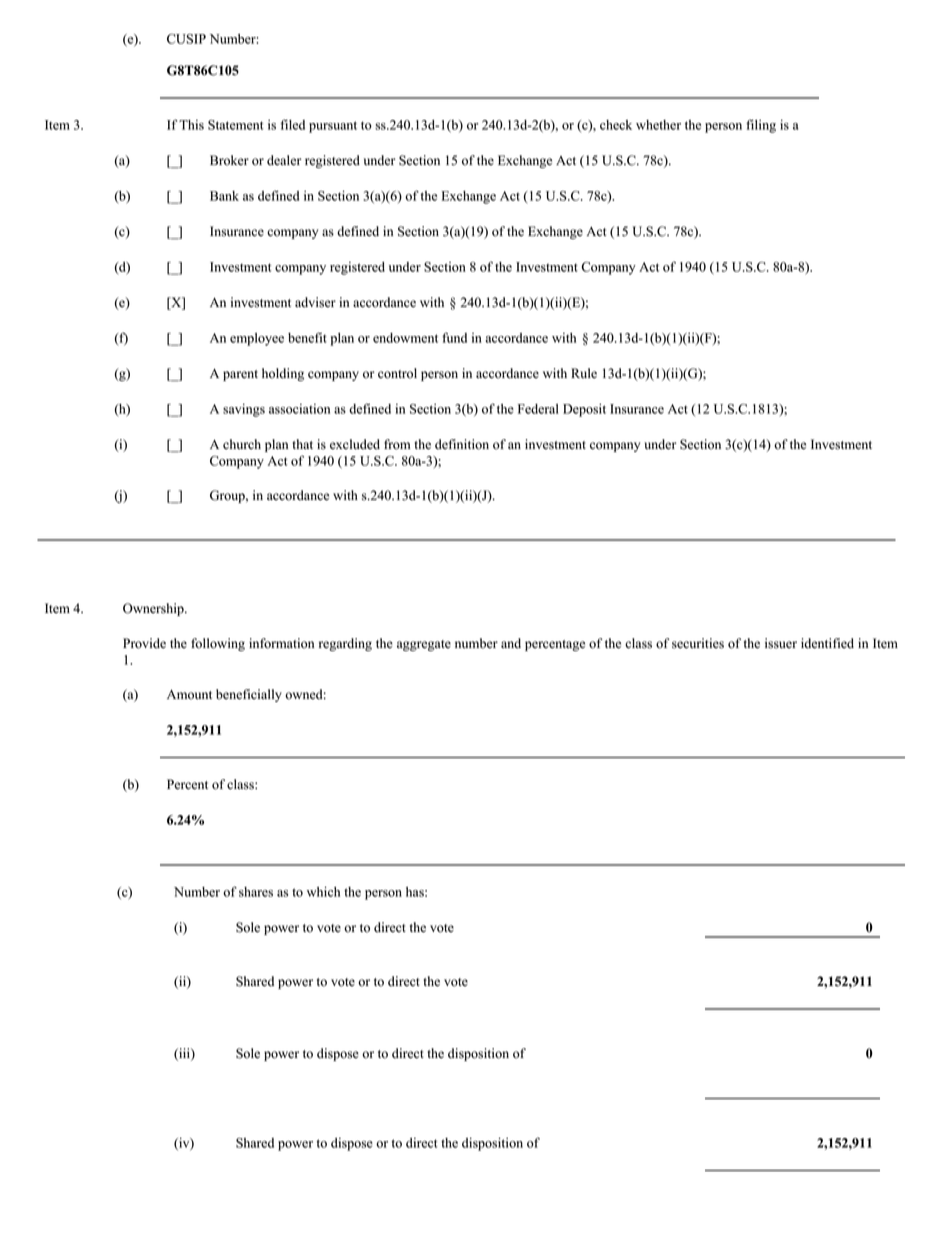 The image size is (952, 1233). I want to click on filing, so click(761, 126).
